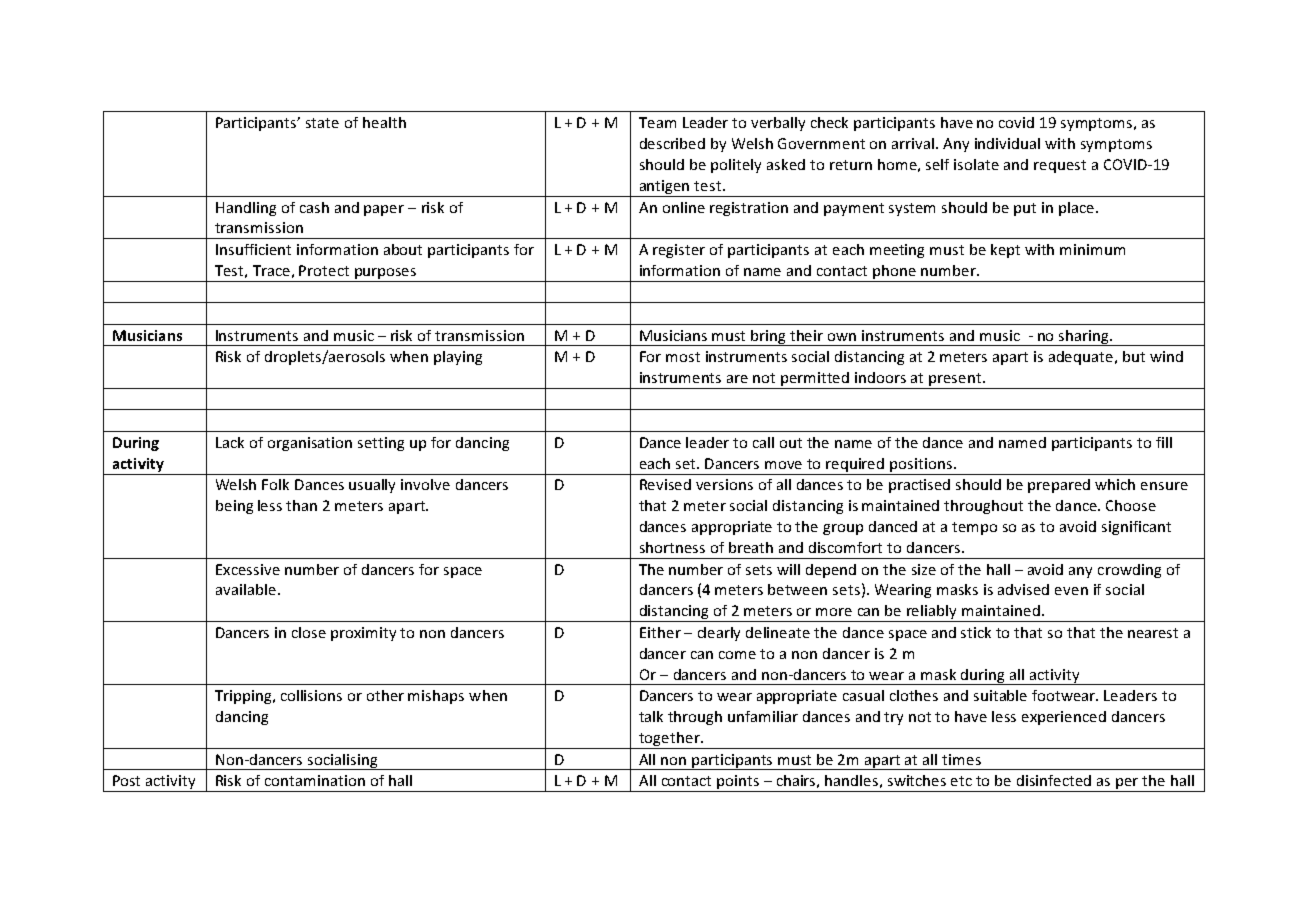 The height and width of the screenshot is (924, 1308). What do you see at coordinates (1007, 143) in the screenshot?
I see `individual` at bounding box center [1007, 143].
